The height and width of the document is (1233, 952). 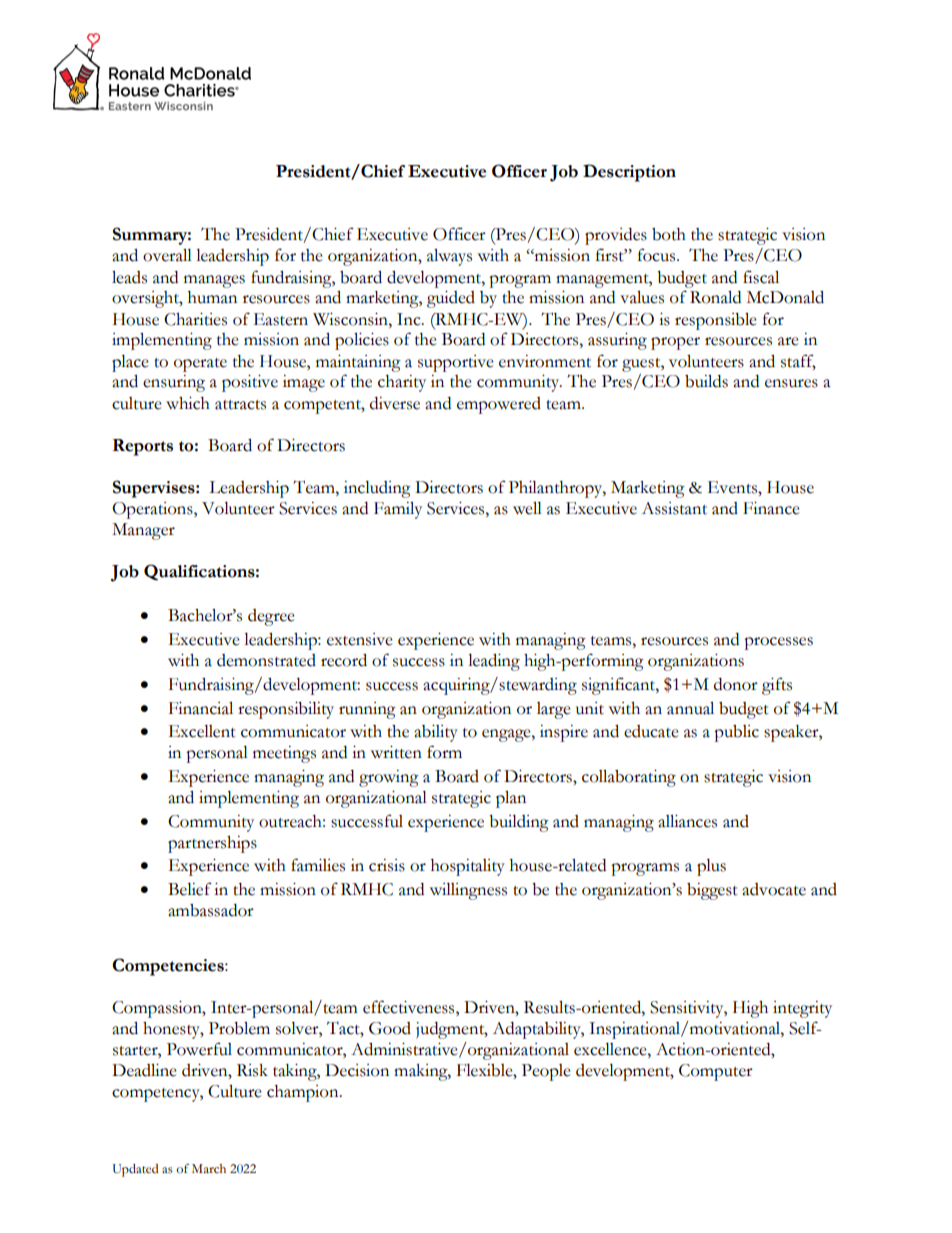 I want to click on always, so click(x=449, y=257).
